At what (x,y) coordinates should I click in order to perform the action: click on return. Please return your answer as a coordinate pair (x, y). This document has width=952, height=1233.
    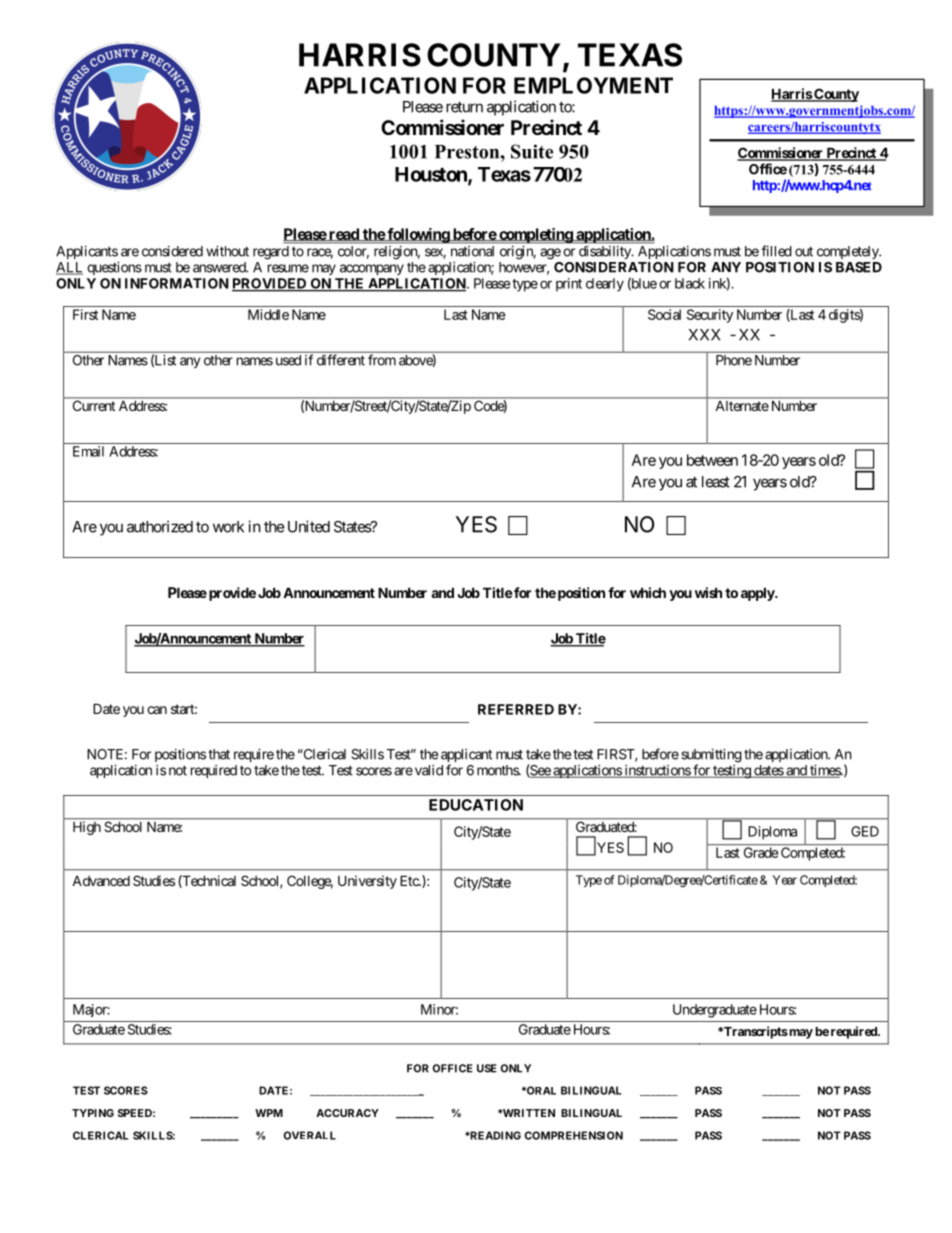
    Looking at the image, I should click on (464, 107).
